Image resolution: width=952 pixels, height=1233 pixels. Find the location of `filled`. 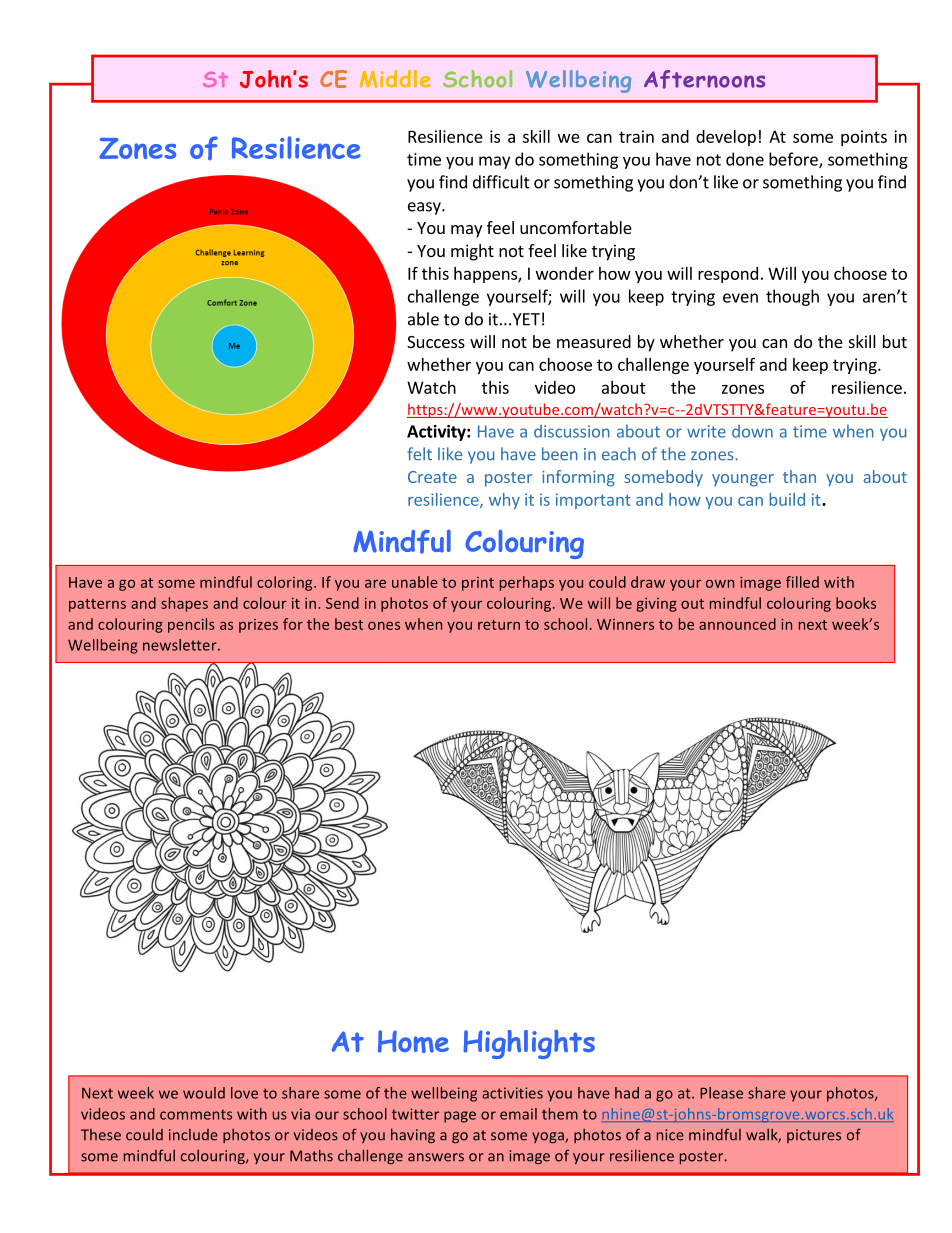

filled is located at coordinates (802, 582).
